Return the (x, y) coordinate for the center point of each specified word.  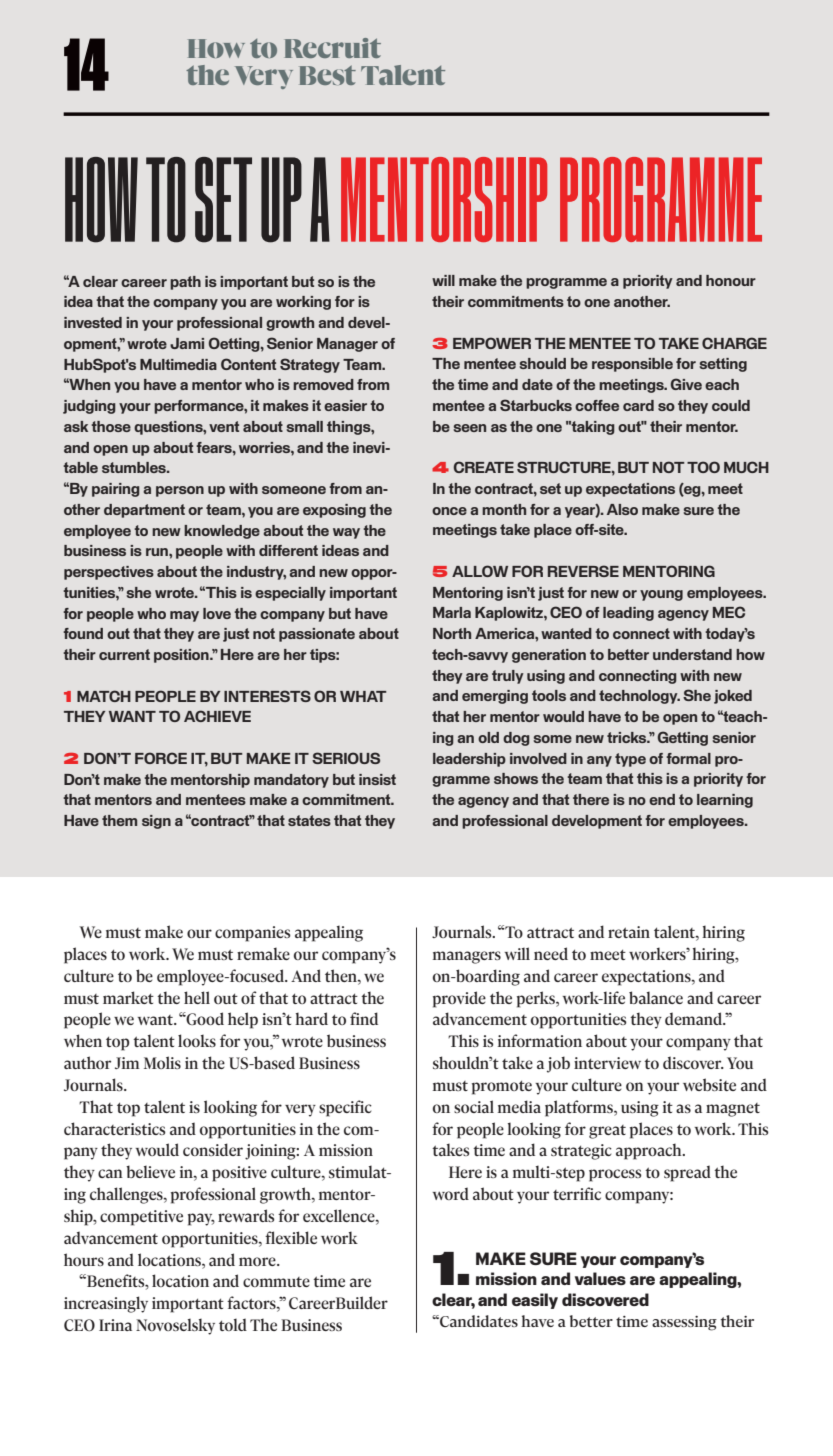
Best (327, 75)
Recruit (333, 48)
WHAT (363, 696)
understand (692, 654)
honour (731, 280)
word (450, 1193)
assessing (684, 1323)
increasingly (106, 1304)
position (182, 656)
